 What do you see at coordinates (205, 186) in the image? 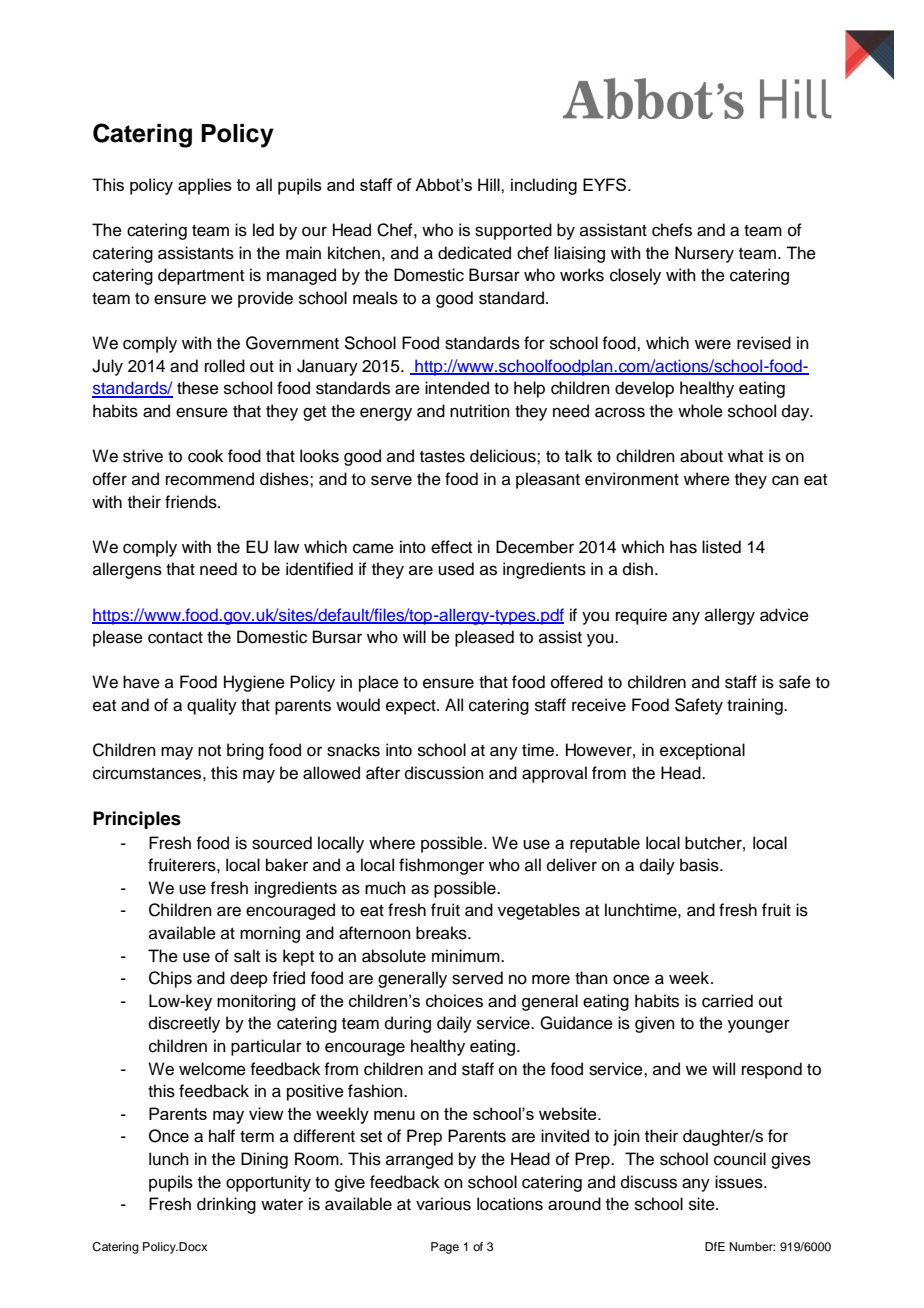
I see `applies` at bounding box center [205, 186].
